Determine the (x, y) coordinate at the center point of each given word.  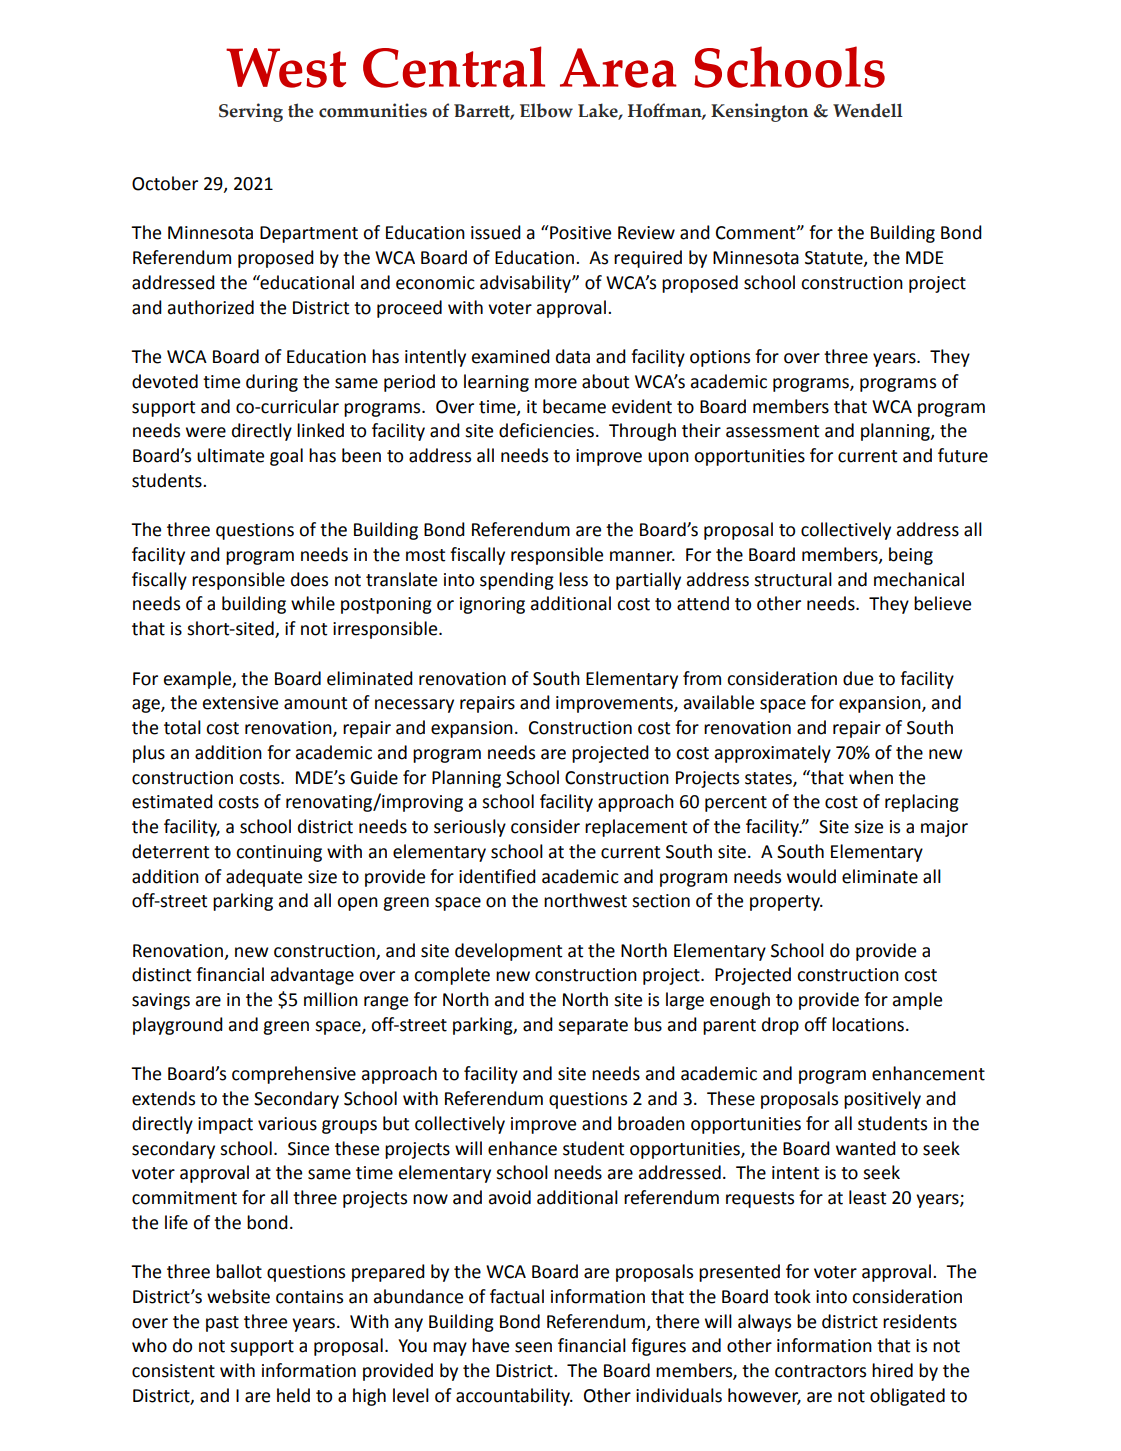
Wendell (868, 110)
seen (533, 1347)
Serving (251, 112)
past (222, 1324)
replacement (636, 828)
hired (892, 1370)
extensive (240, 703)
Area (618, 68)
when (871, 777)
